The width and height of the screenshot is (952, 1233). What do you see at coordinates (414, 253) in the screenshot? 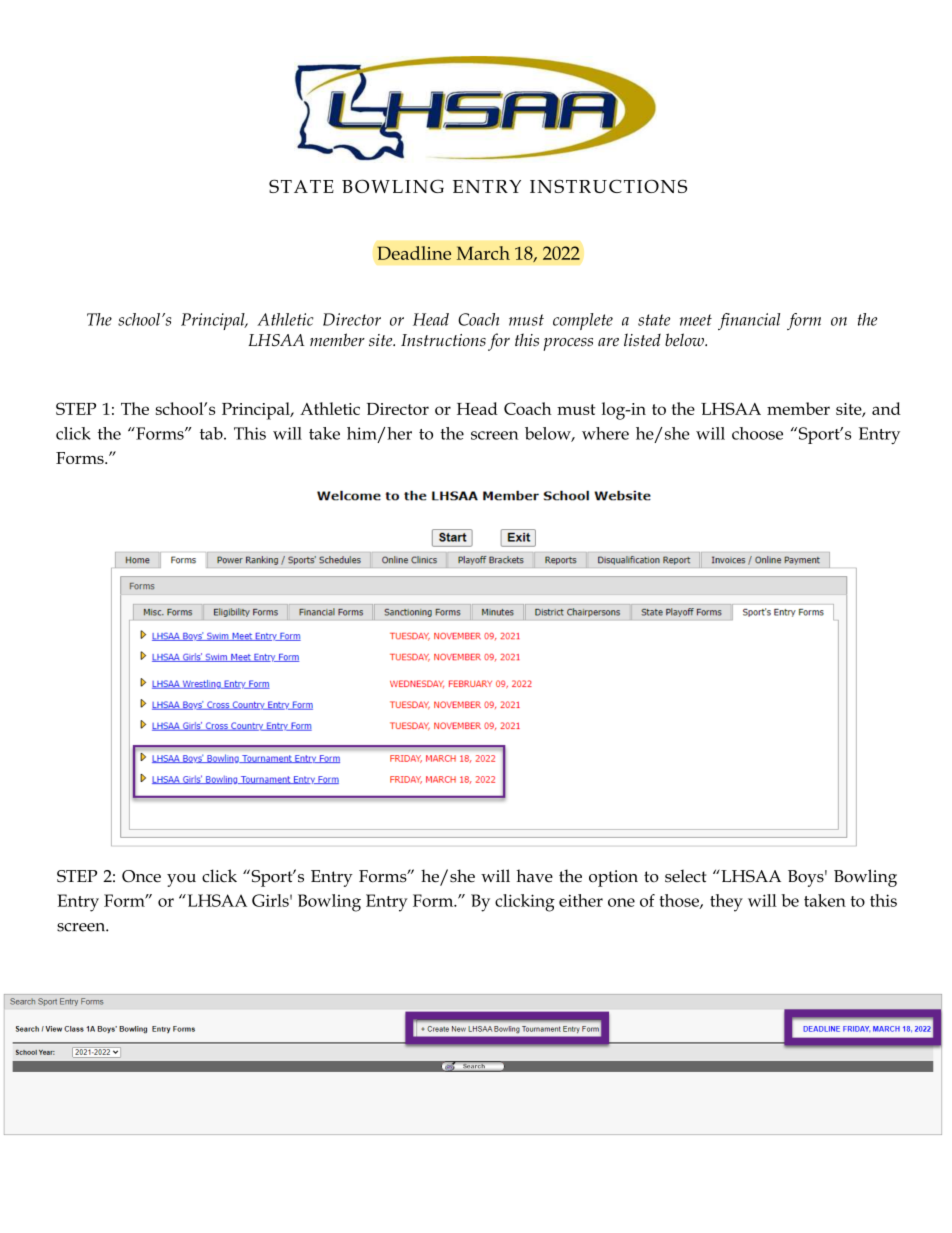
I see `Deadline` at bounding box center [414, 253].
